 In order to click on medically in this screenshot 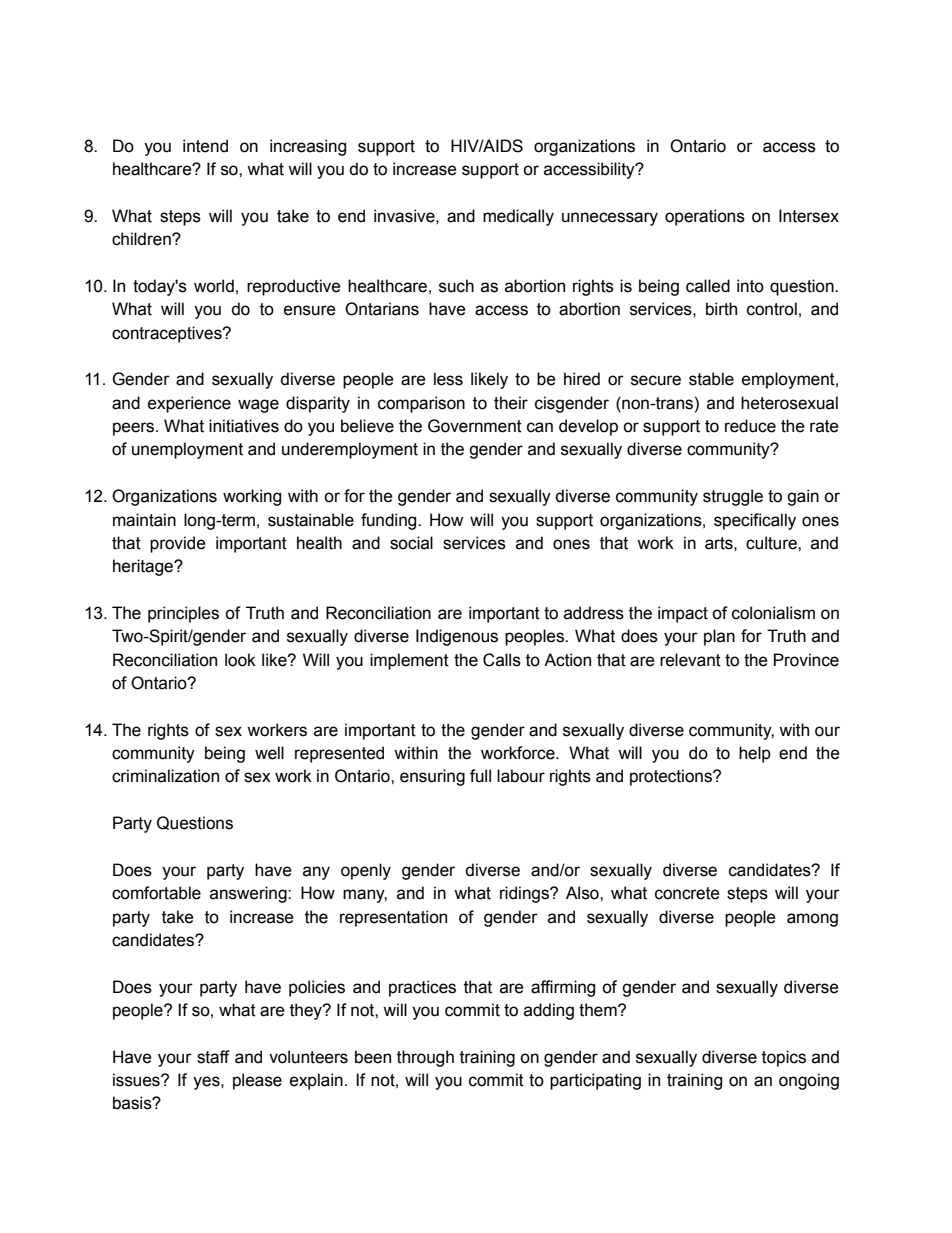, I will do `click(518, 217)`.
